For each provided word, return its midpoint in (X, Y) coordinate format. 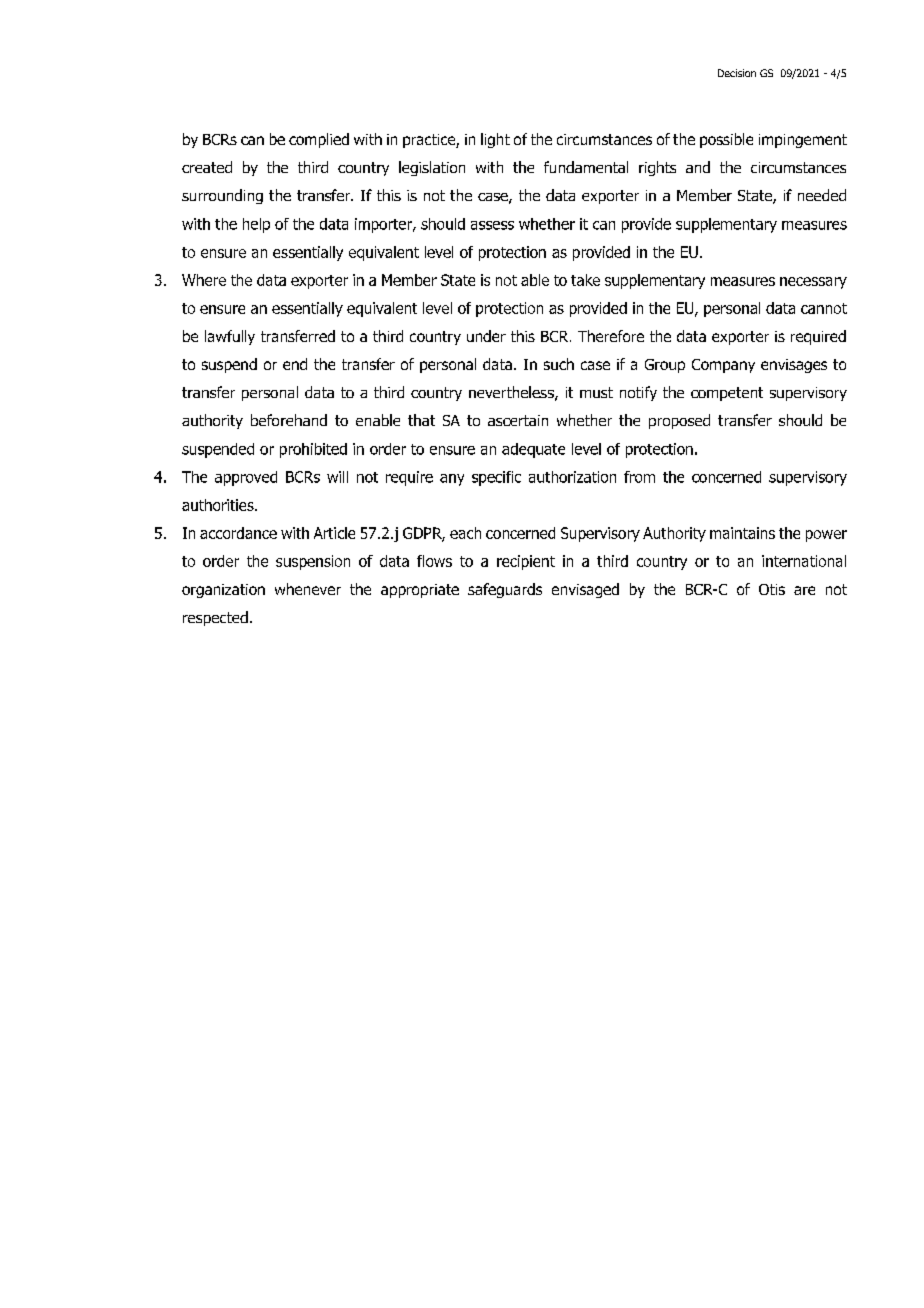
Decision (737, 73)
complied (319, 140)
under (486, 336)
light (495, 140)
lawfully (230, 337)
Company (723, 366)
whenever (308, 589)
